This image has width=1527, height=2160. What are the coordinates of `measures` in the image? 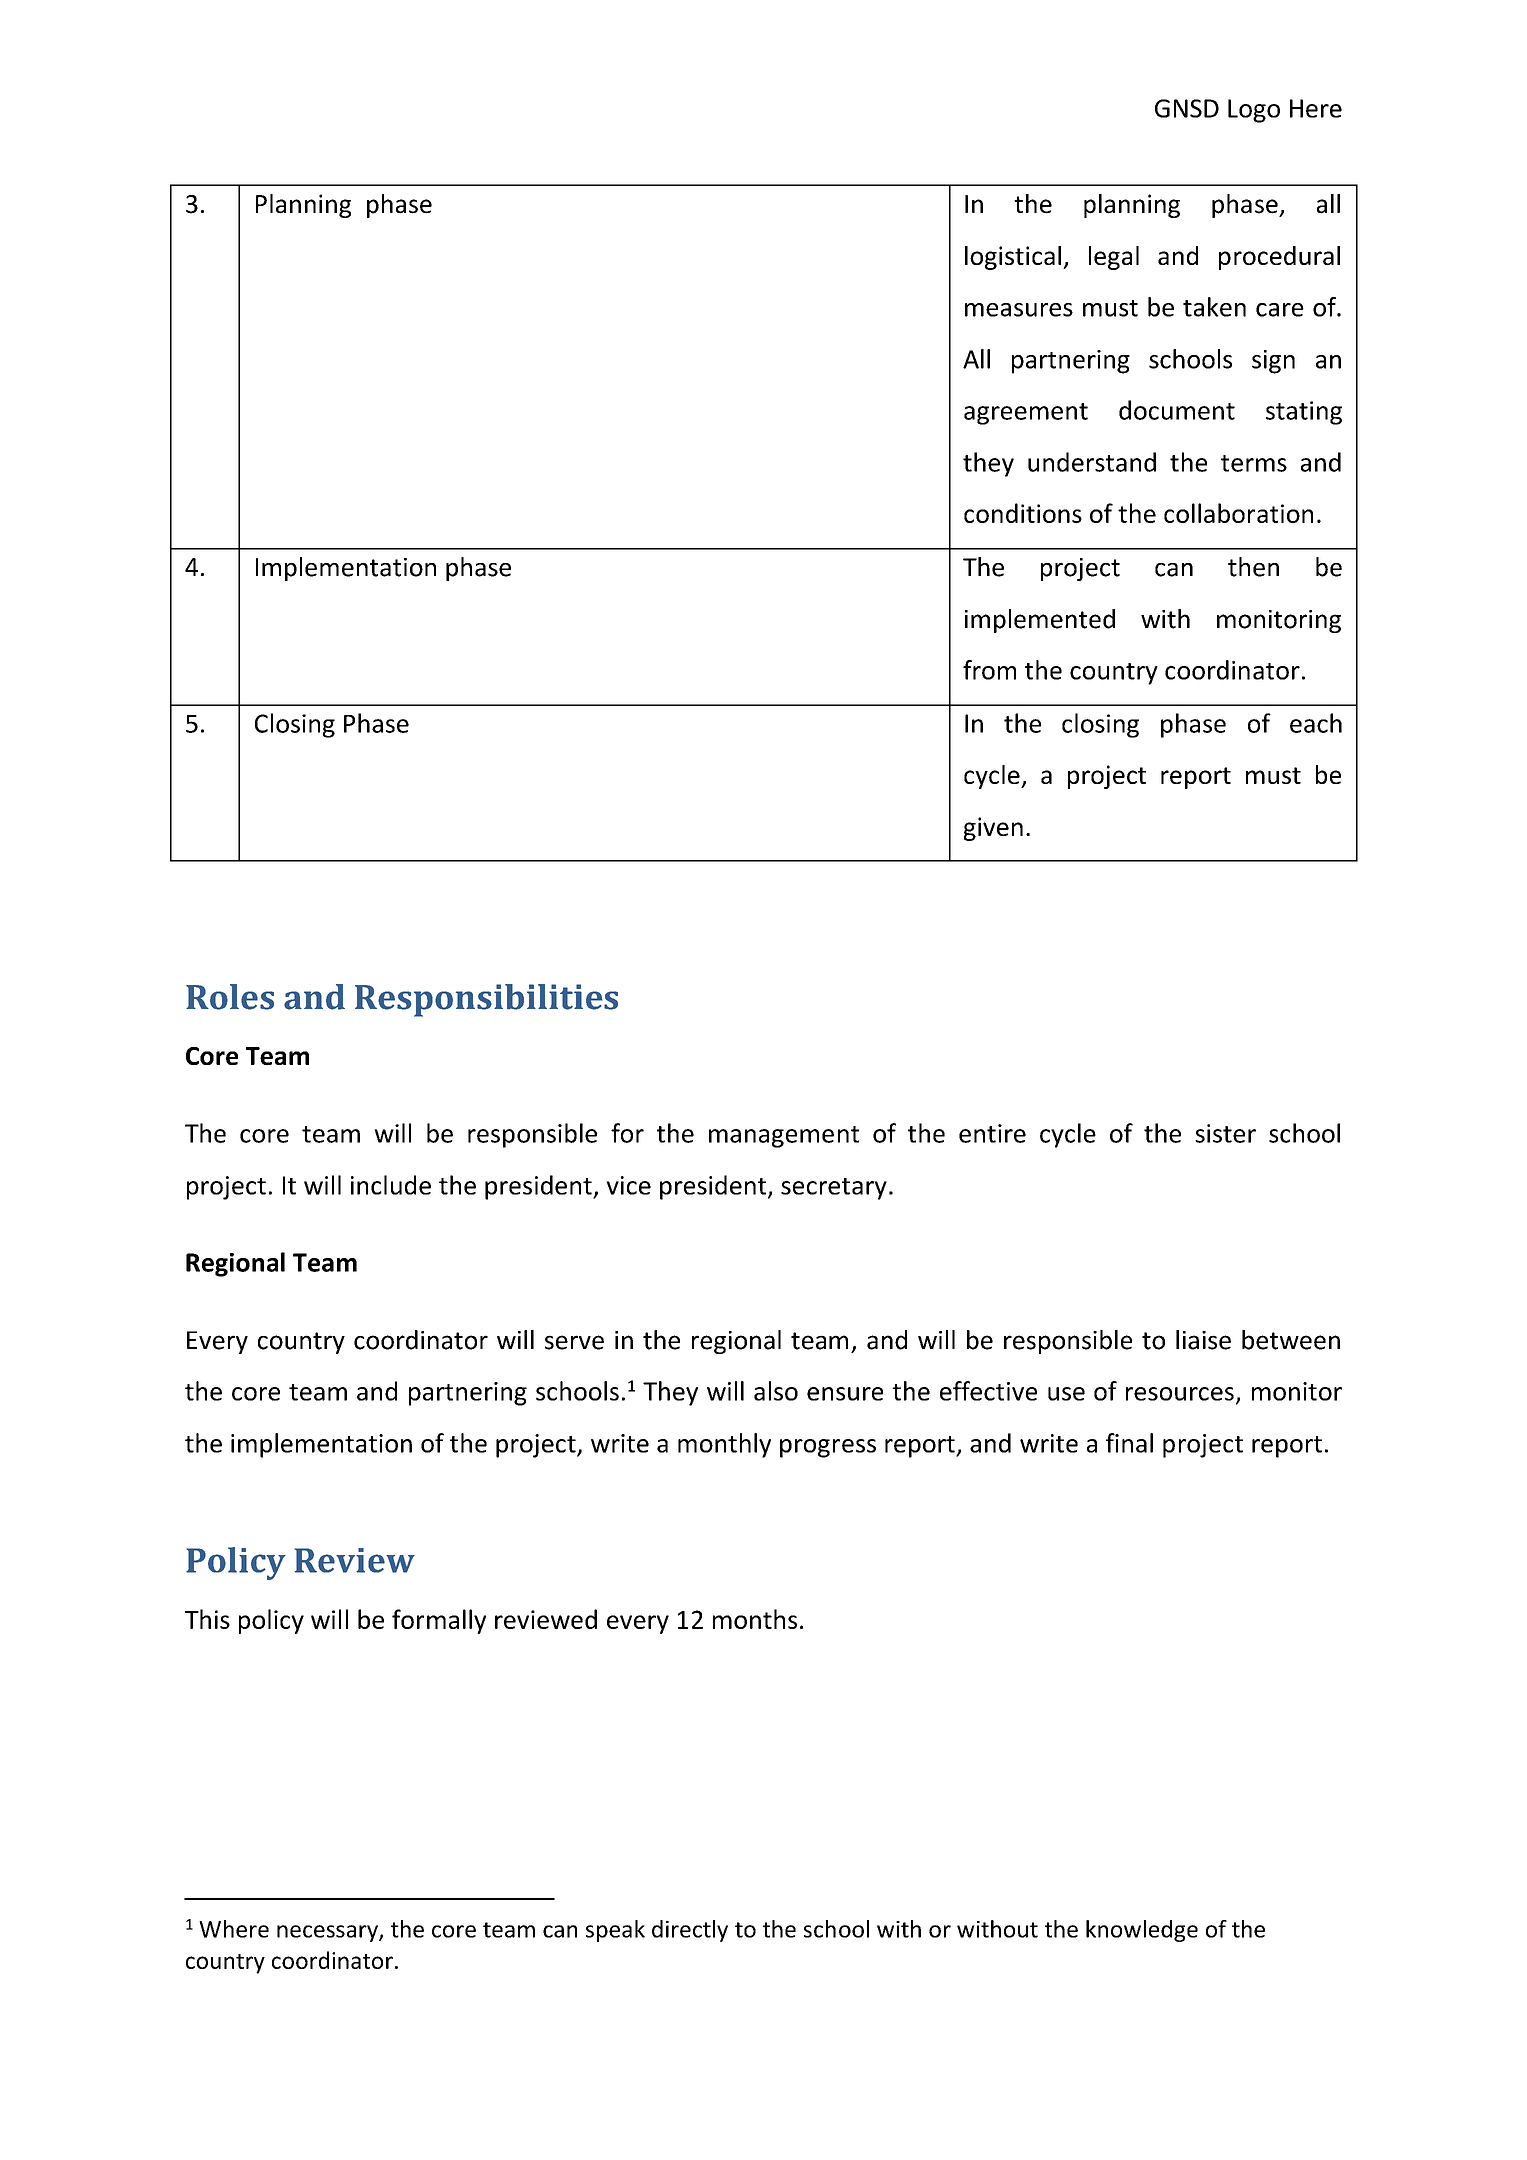 It's located at (1019, 310).
